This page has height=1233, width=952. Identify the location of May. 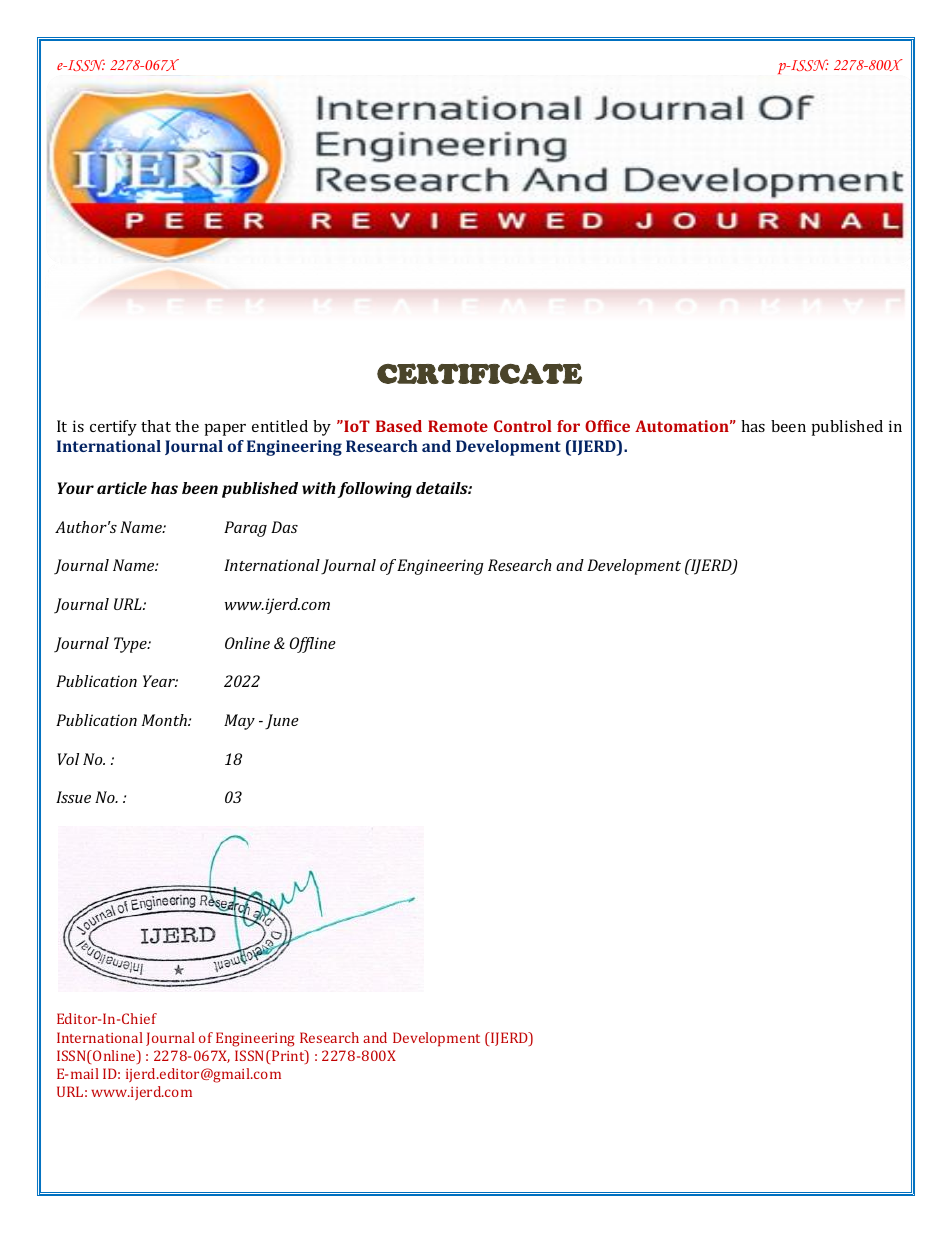
(239, 722).
